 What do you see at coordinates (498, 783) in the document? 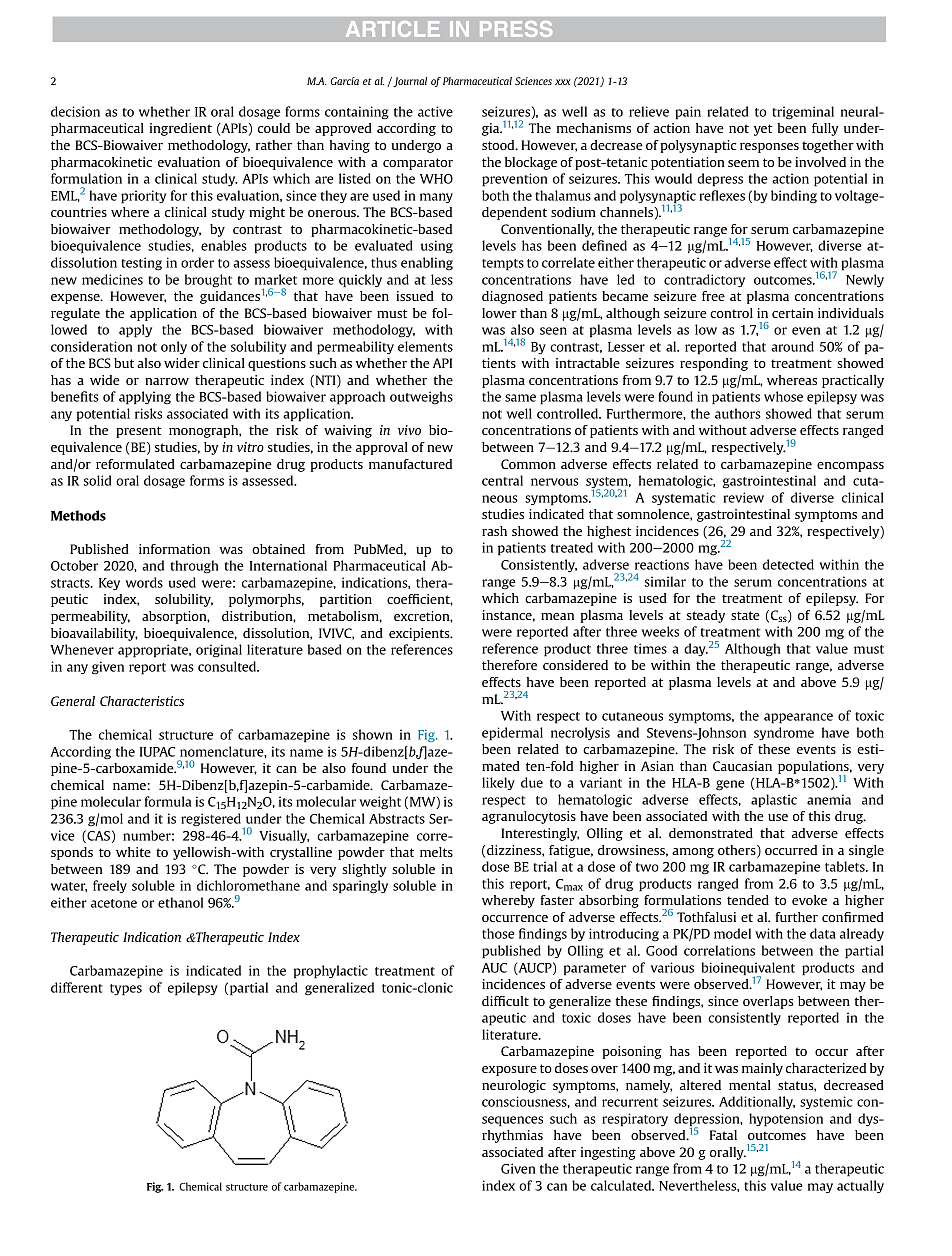
I see `likely` at bounding box center [498, 783].
